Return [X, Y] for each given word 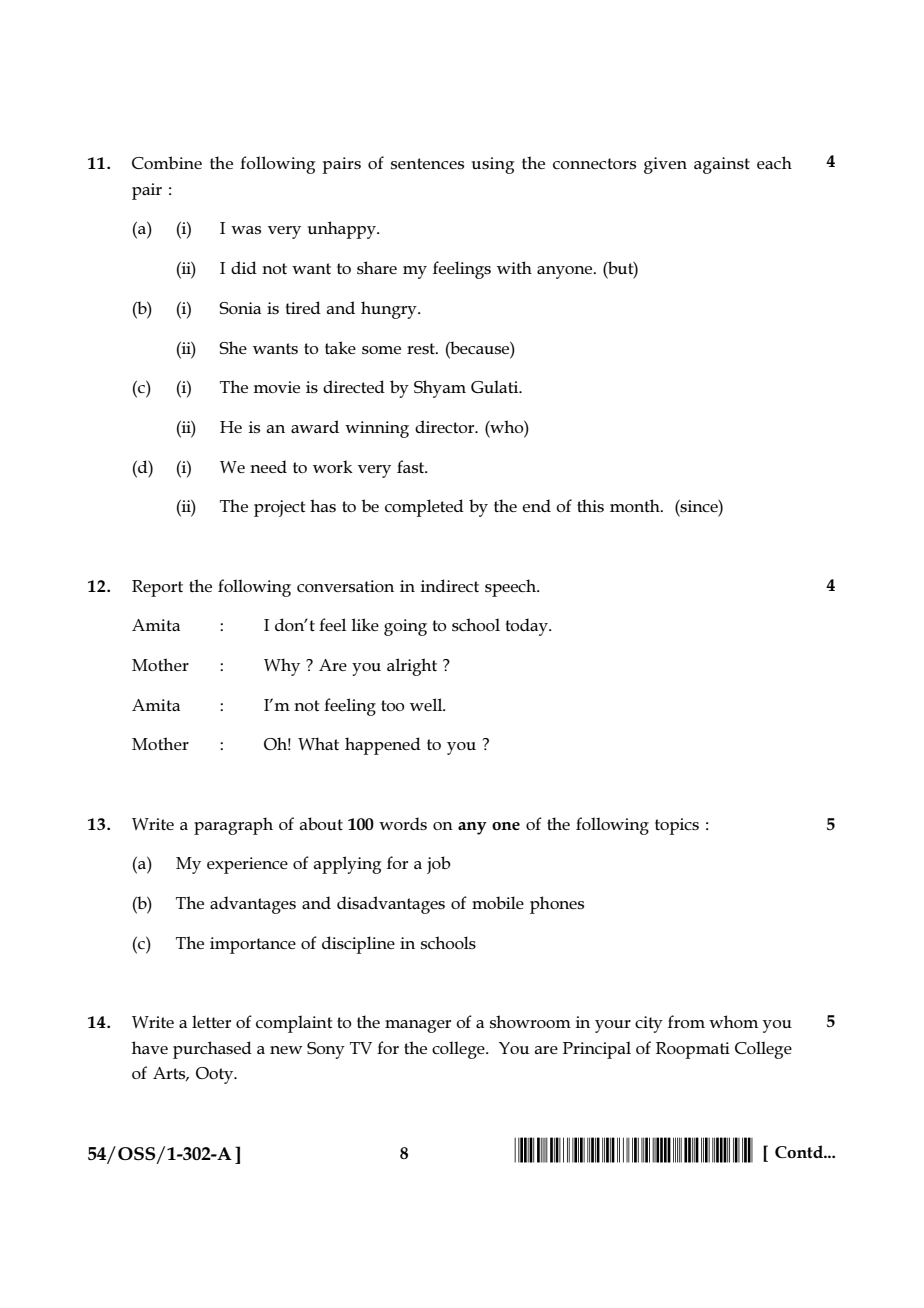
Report [157, 588]
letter [211, 1021]
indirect [449, 585]
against [722, 165]
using [493, 165]
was [246, 230]
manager [418, 1026]
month [636, 505]
